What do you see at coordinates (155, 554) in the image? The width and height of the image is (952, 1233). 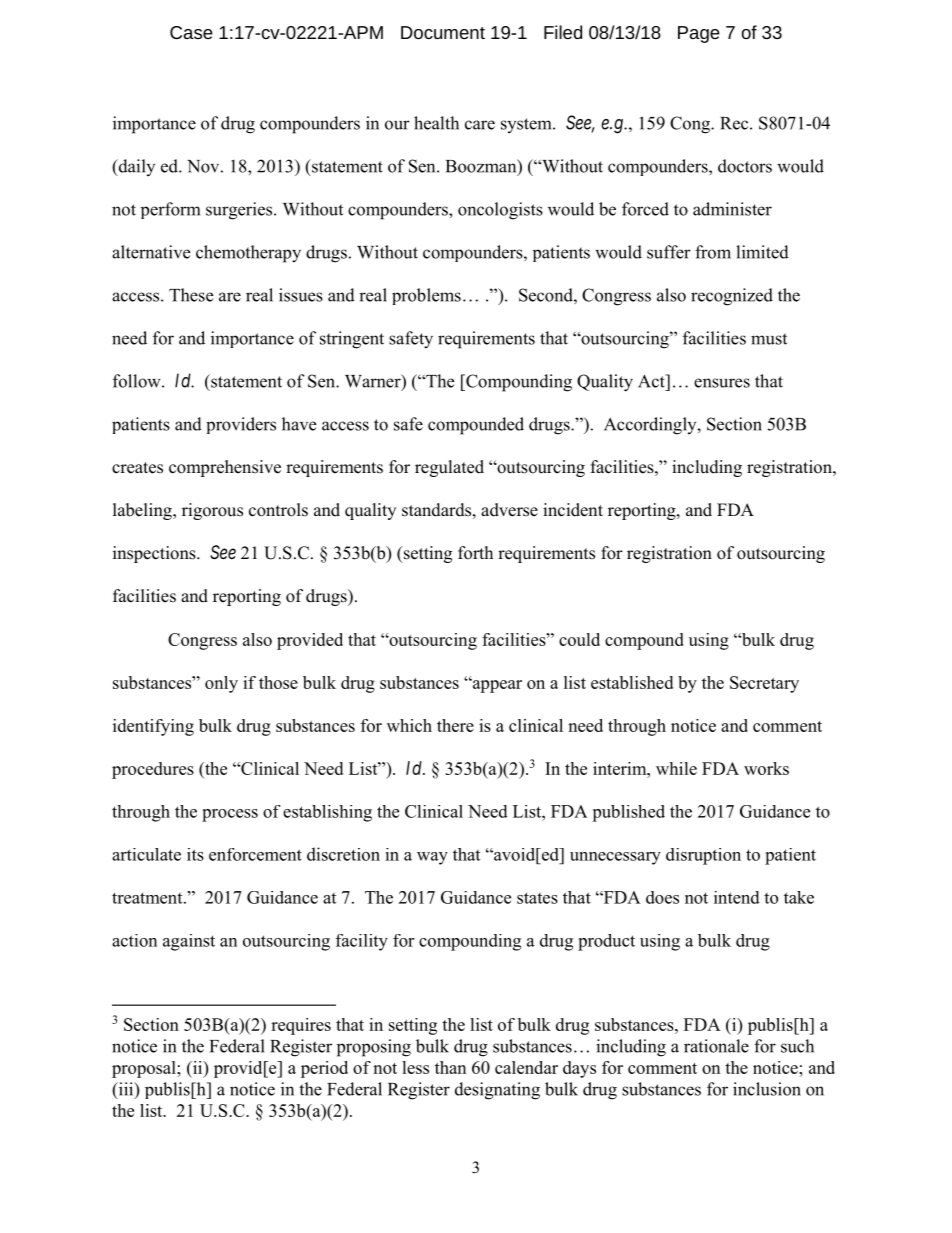 I see `inspections` at bounding box center [155, 554].
